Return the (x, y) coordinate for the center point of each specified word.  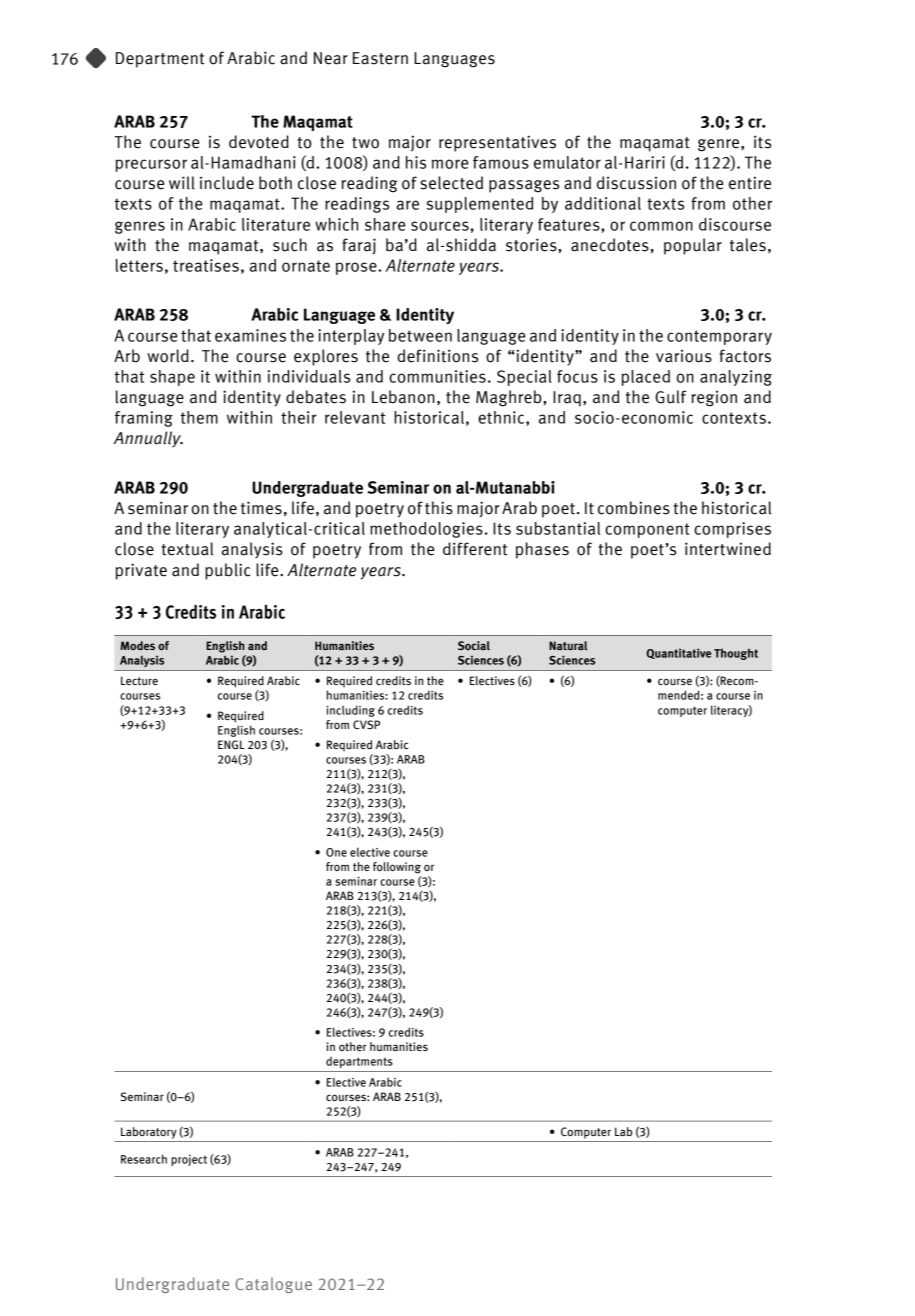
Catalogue (273, 1285)
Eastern (380, 58)
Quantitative (678, 653)
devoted (259, 142)
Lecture (139, 680)
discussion (636, 183)
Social (474, 645)
